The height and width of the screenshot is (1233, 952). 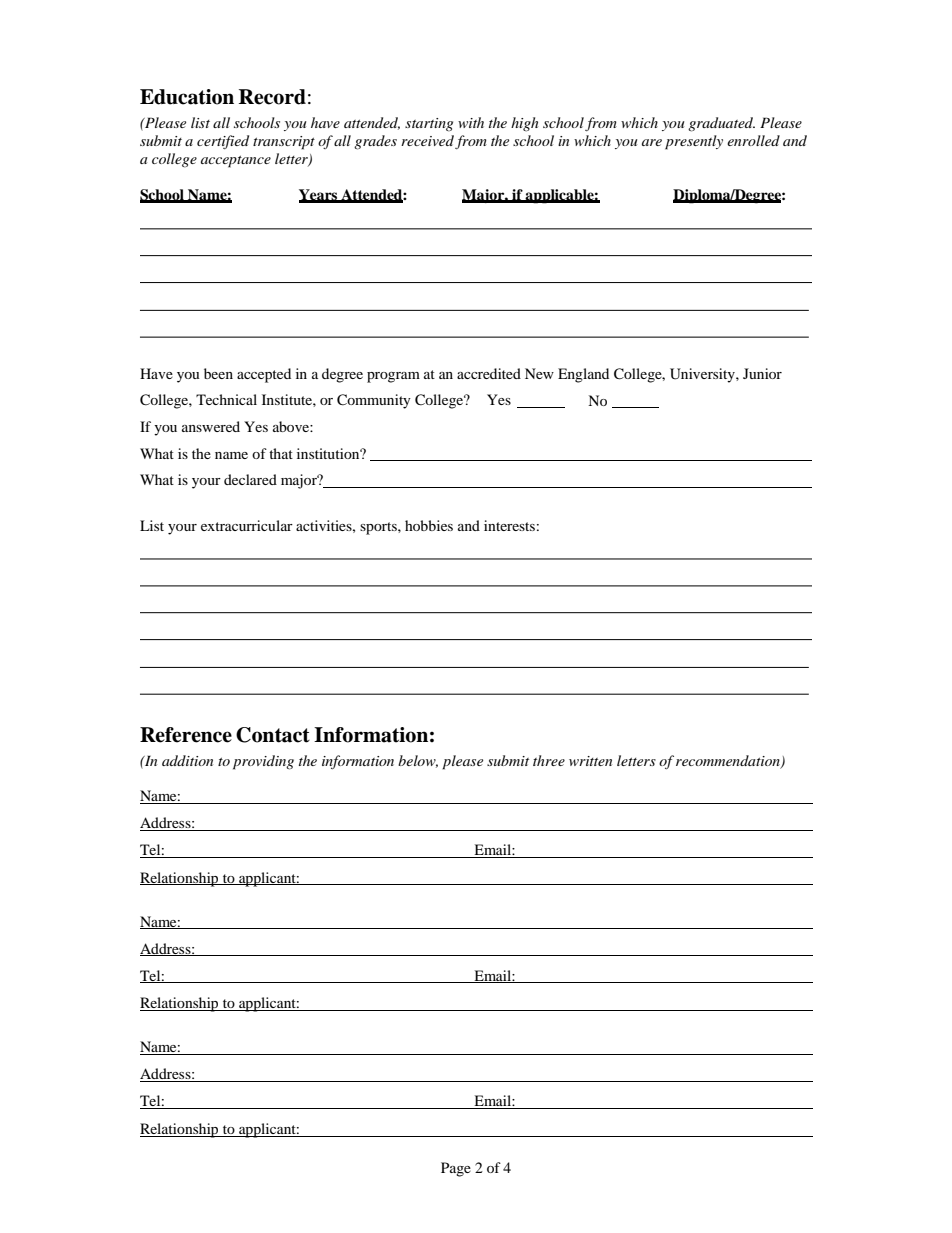 I want to click on recommendation, so click(x=729, y=761).
